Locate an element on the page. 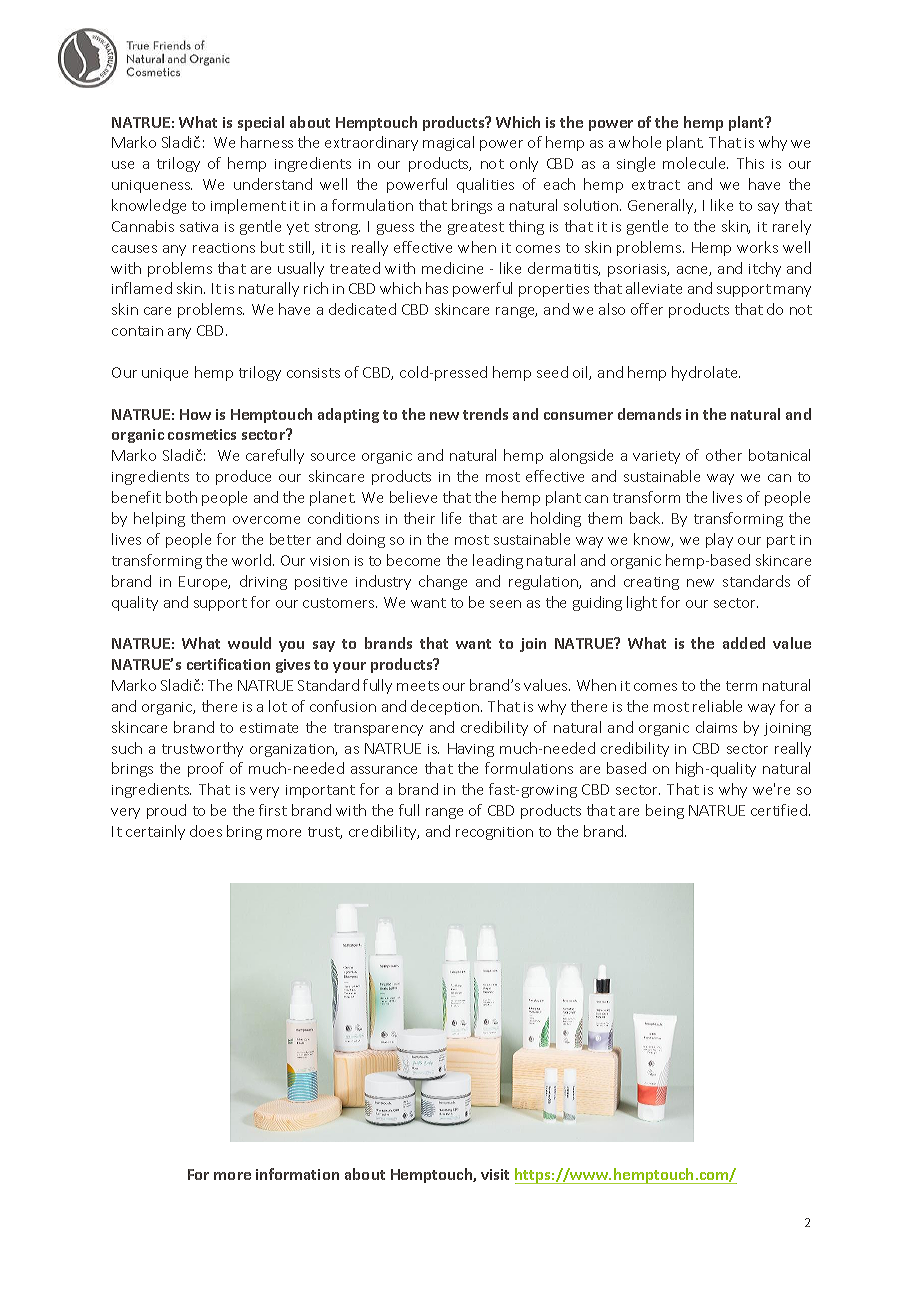 The image size is (924, 1308). information is located at coordinates (297, 1174).
